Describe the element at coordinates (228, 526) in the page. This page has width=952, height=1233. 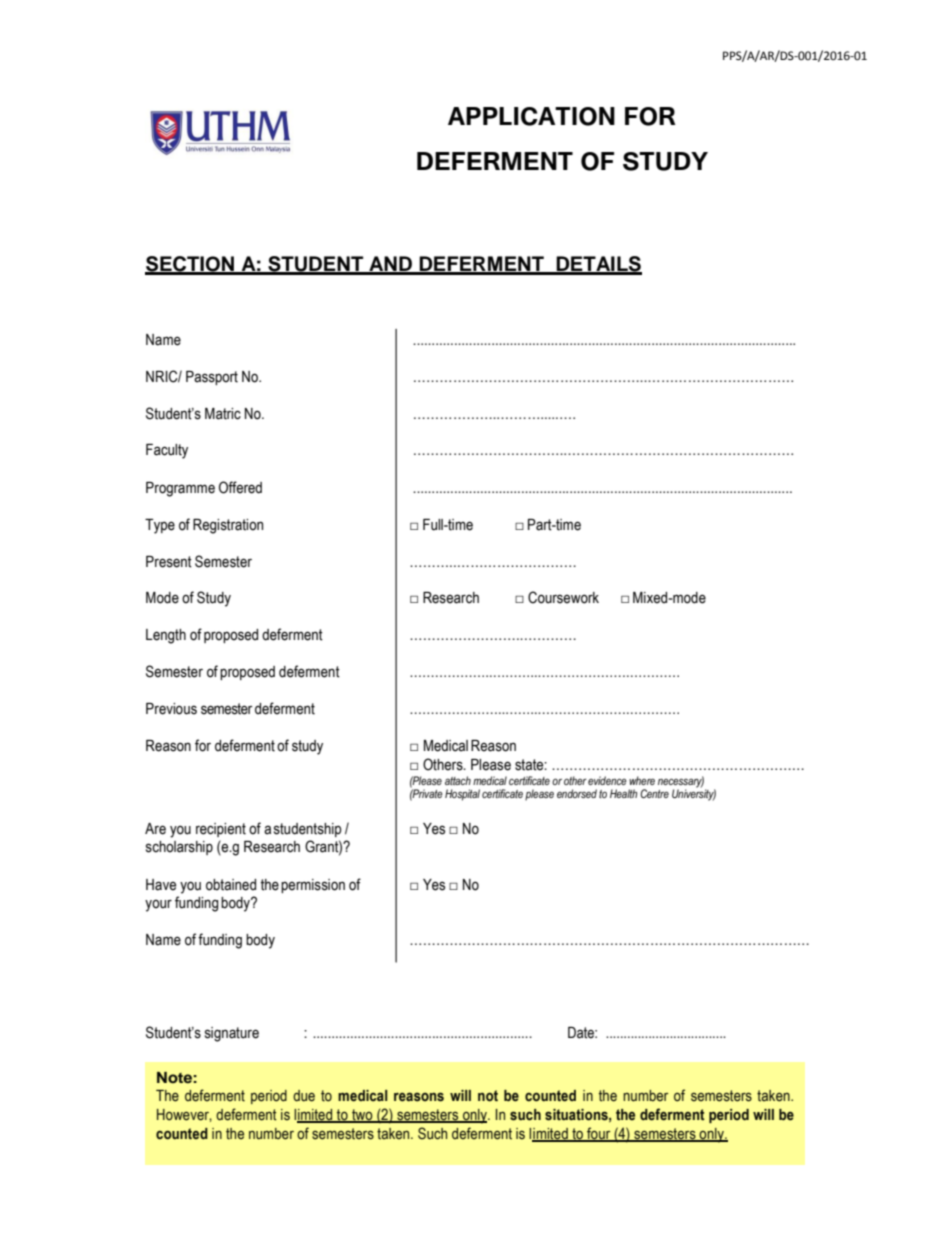
I see `Registration` at that location.
